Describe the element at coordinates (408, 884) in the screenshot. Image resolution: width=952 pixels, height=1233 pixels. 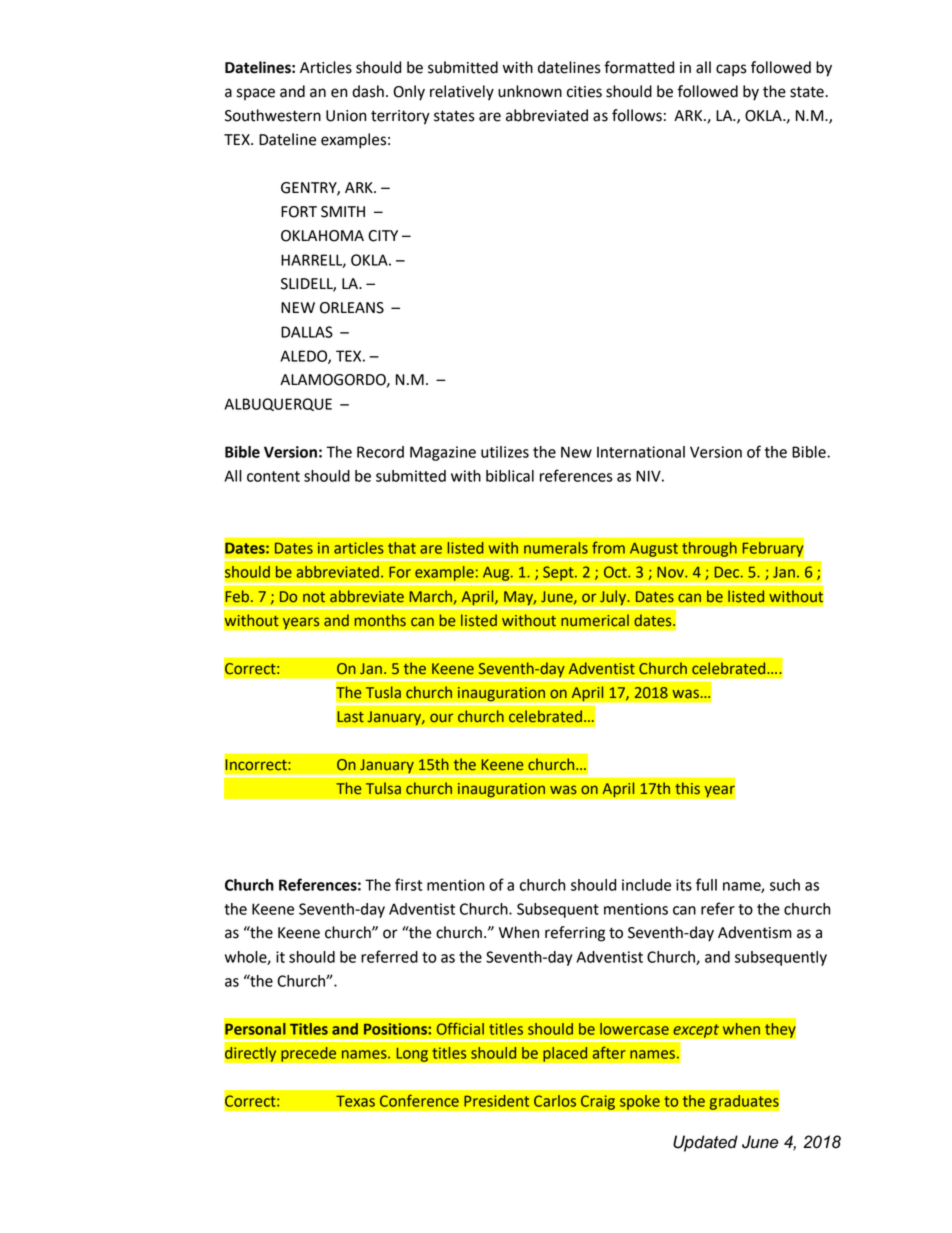
I see `first` at that location.
